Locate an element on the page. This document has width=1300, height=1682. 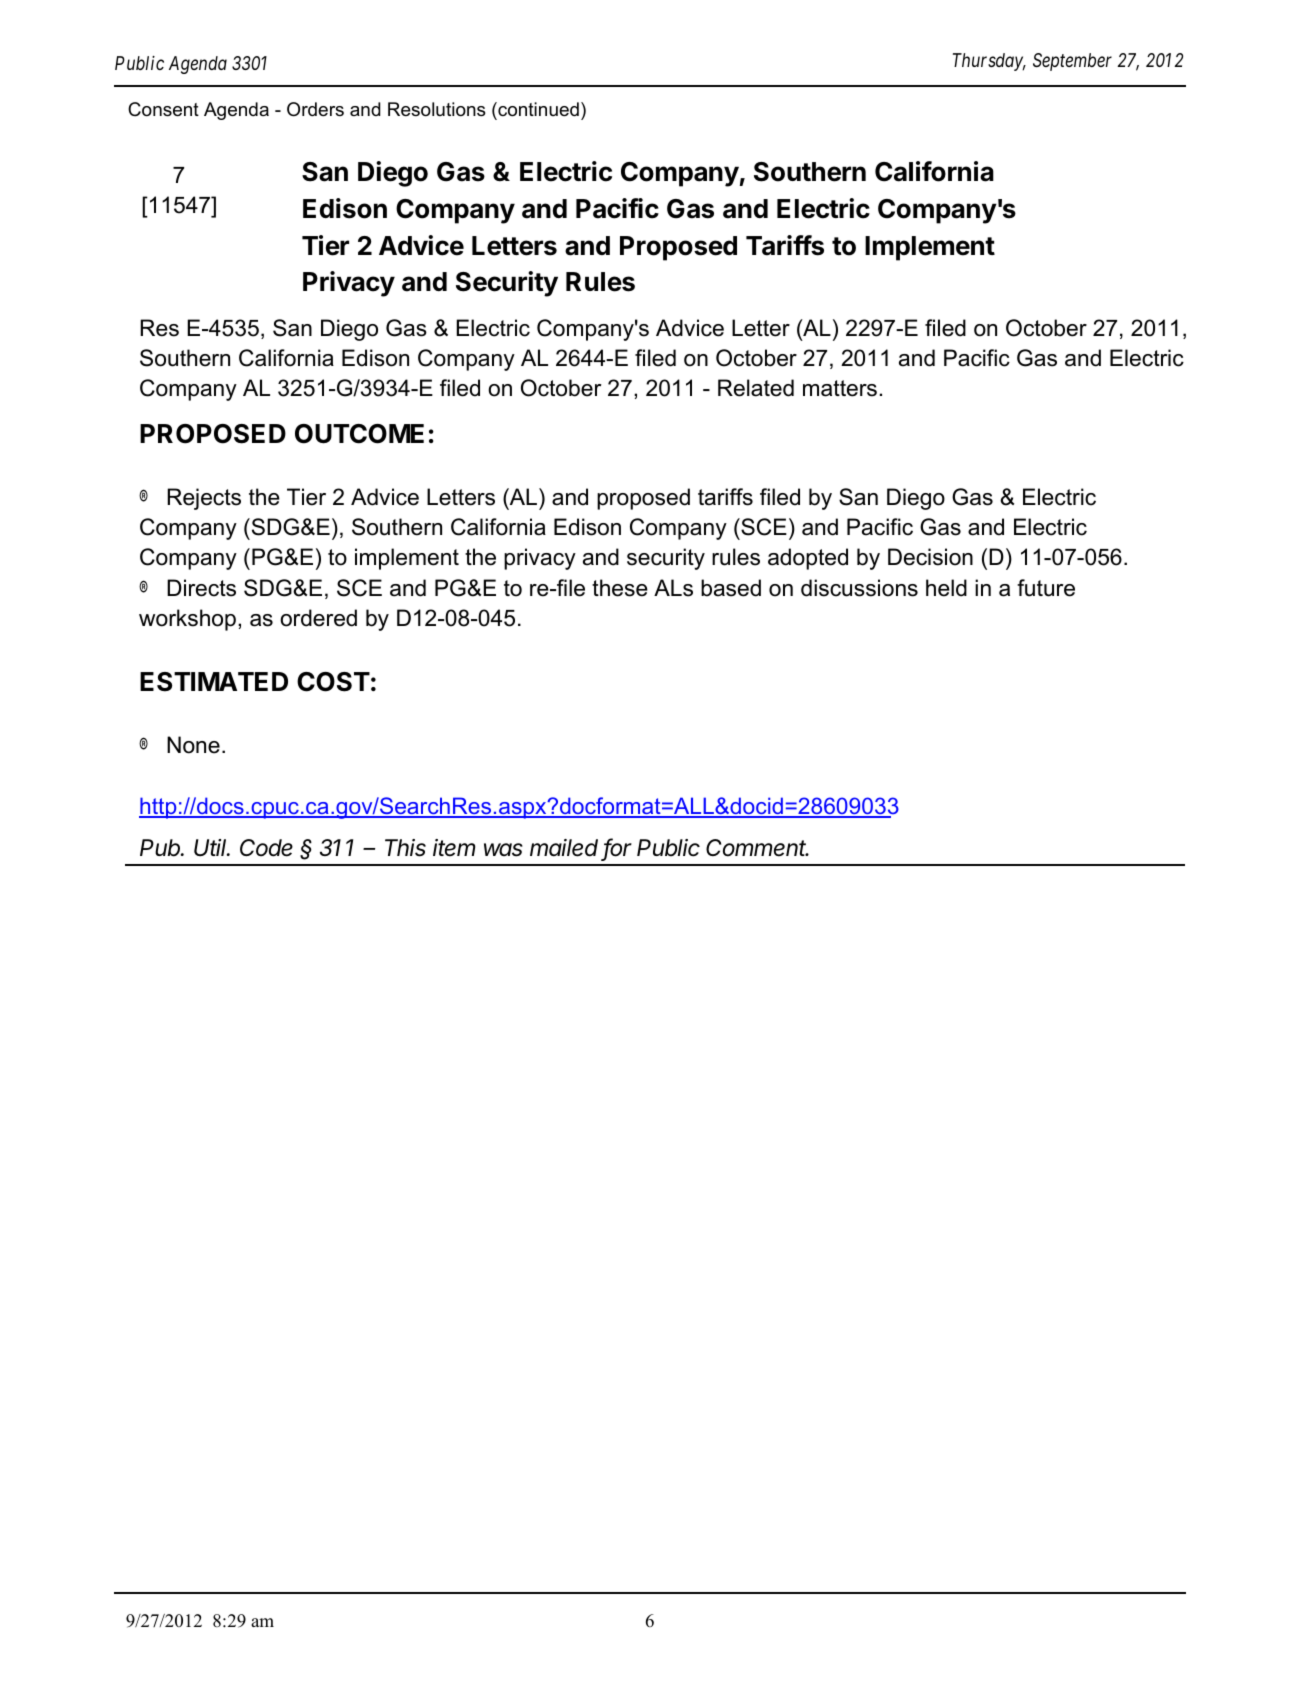
matters is located at coordinates (840, 388).
